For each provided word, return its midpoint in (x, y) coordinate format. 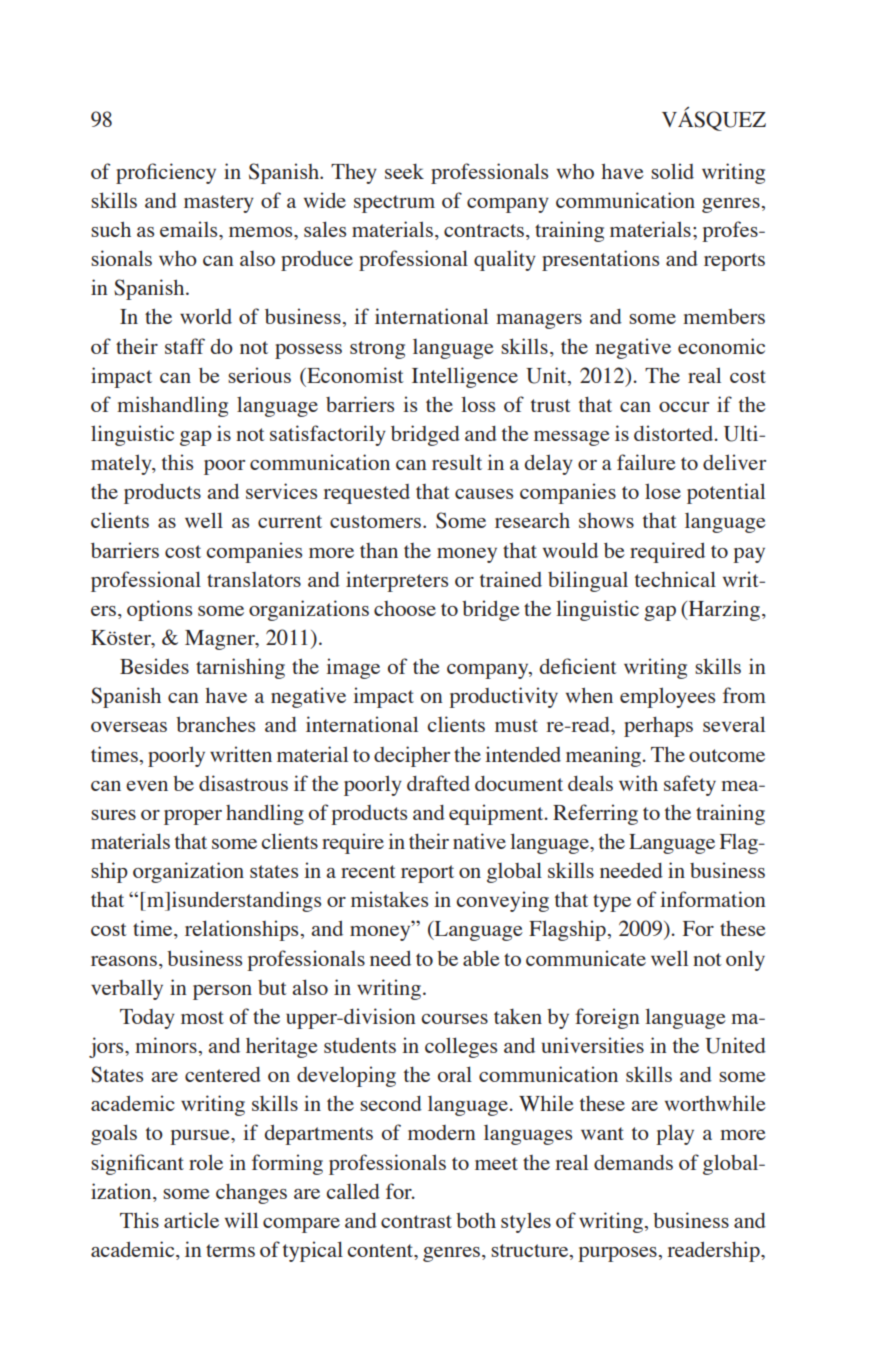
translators (254, 579)
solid (672, 171)
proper (193, 817)
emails (190, 229)
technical (675, 579)
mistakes (389, 899)
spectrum (394, 204)
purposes (617, 1254)
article (191, 1220)
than (379, 550)
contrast (416, 1221)
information (713, 899)
